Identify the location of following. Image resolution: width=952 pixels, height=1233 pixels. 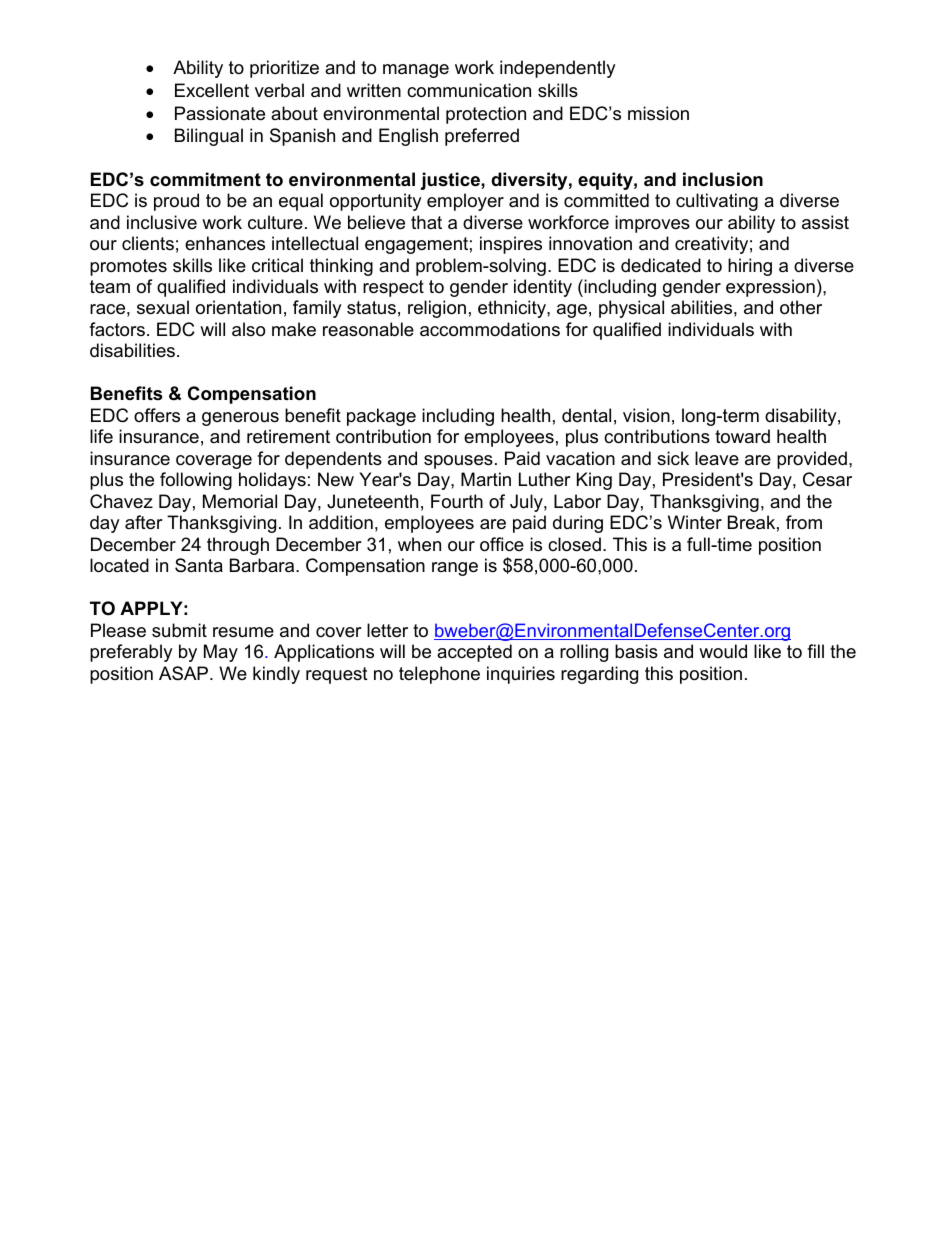
(196, 481).
